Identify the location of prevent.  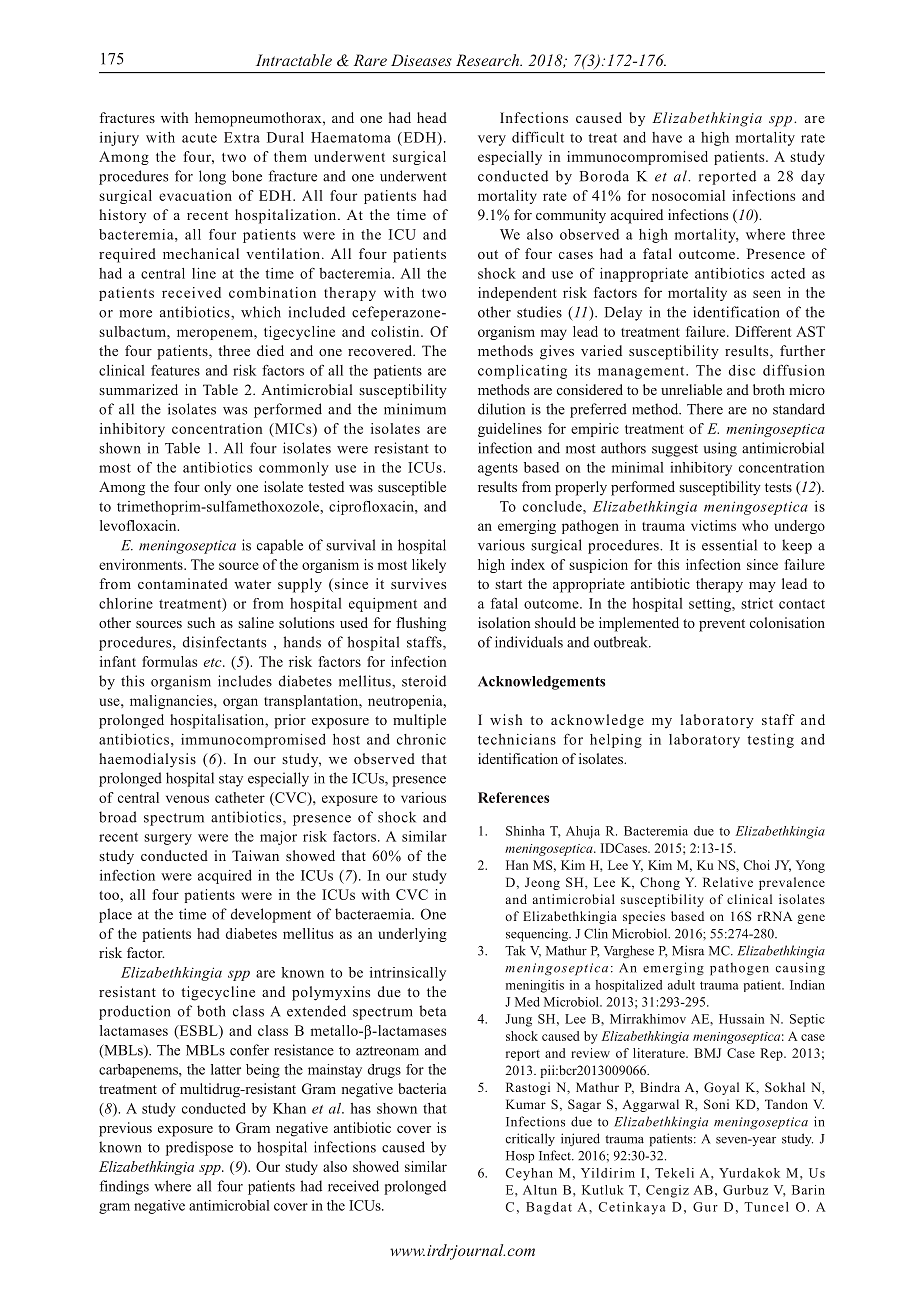
(722, 625).
